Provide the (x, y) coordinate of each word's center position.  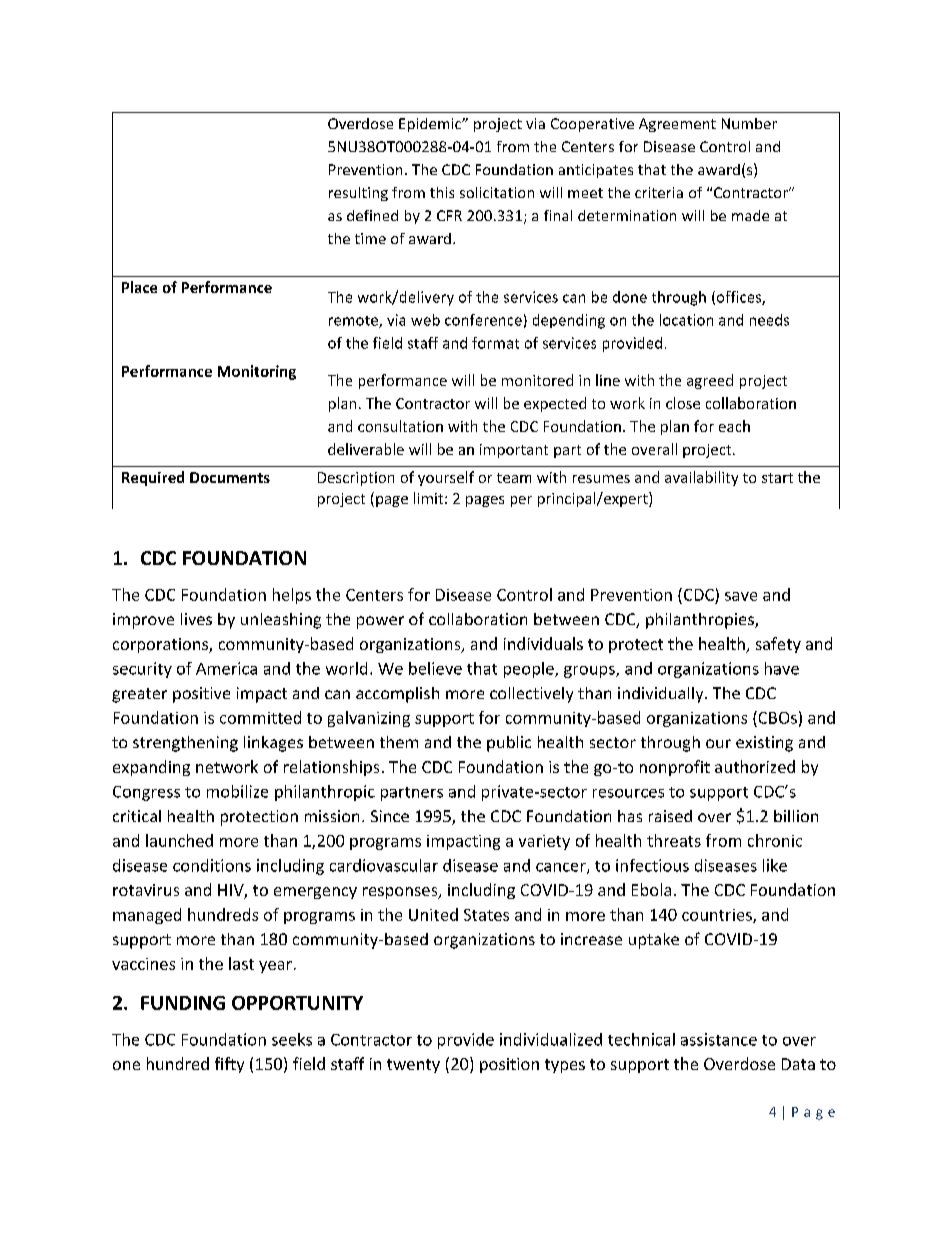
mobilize (237, 791)
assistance (719, 1039)
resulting (358, 194)
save (741, 596)
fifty (229, 1065)
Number (749, 123)
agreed (710, 381)
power (380, 622)
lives (196, 619)
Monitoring (257, 372)
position (509, 1065)
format (495, 343)
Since (390, 816)
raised (670, 816)
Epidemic (431, 125)
